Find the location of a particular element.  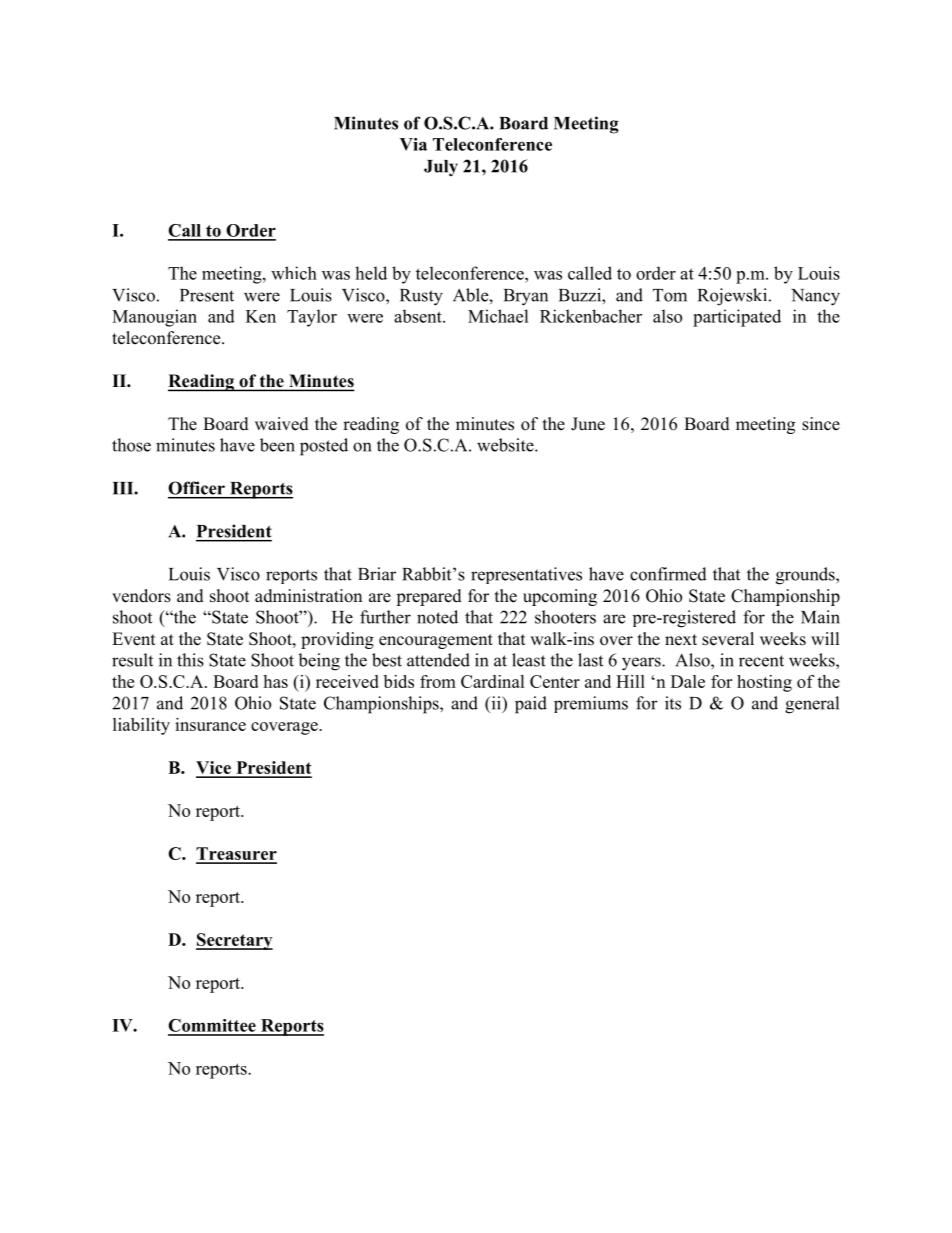

July is located at coordinates (441, 168).
